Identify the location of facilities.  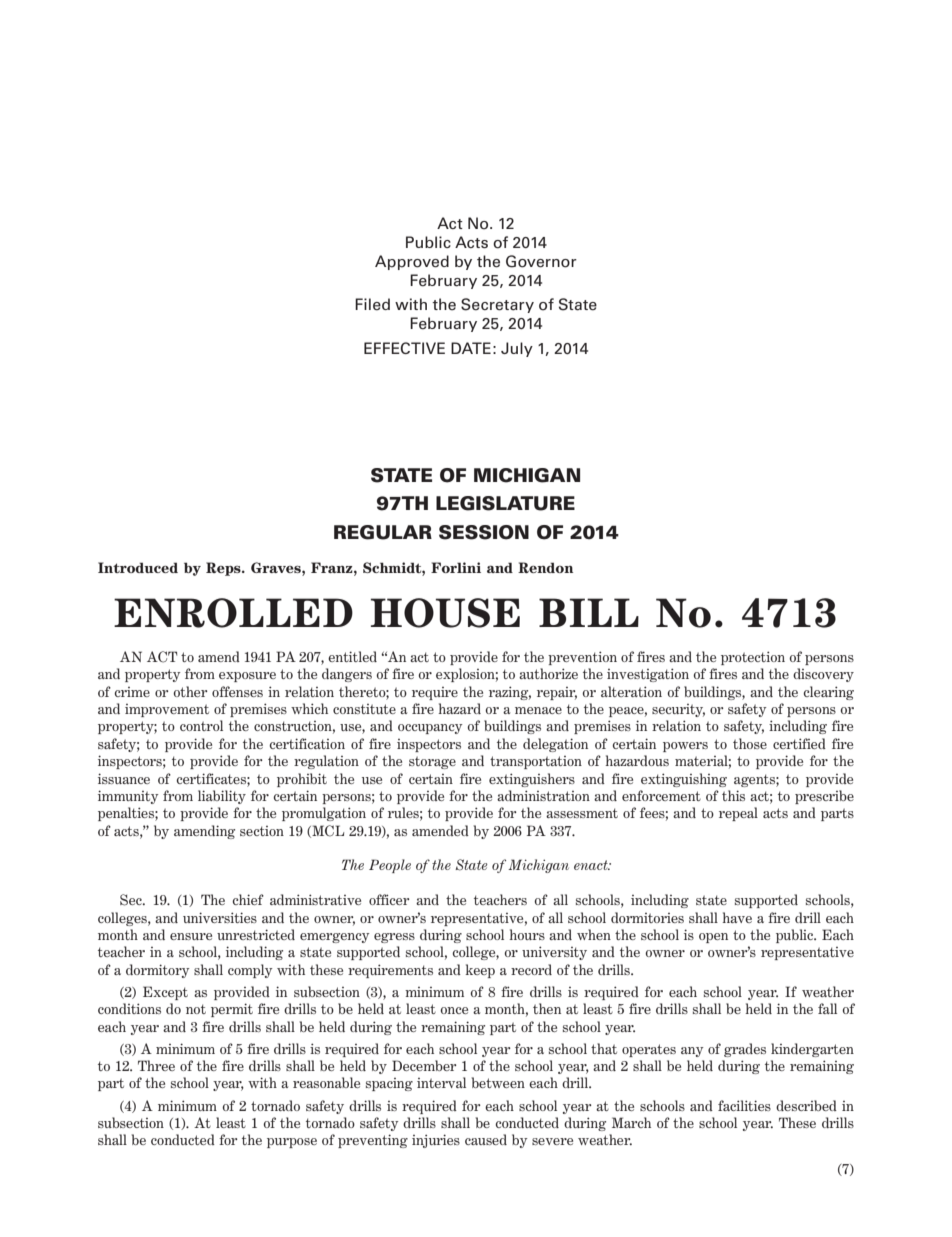
(744, 1105).
